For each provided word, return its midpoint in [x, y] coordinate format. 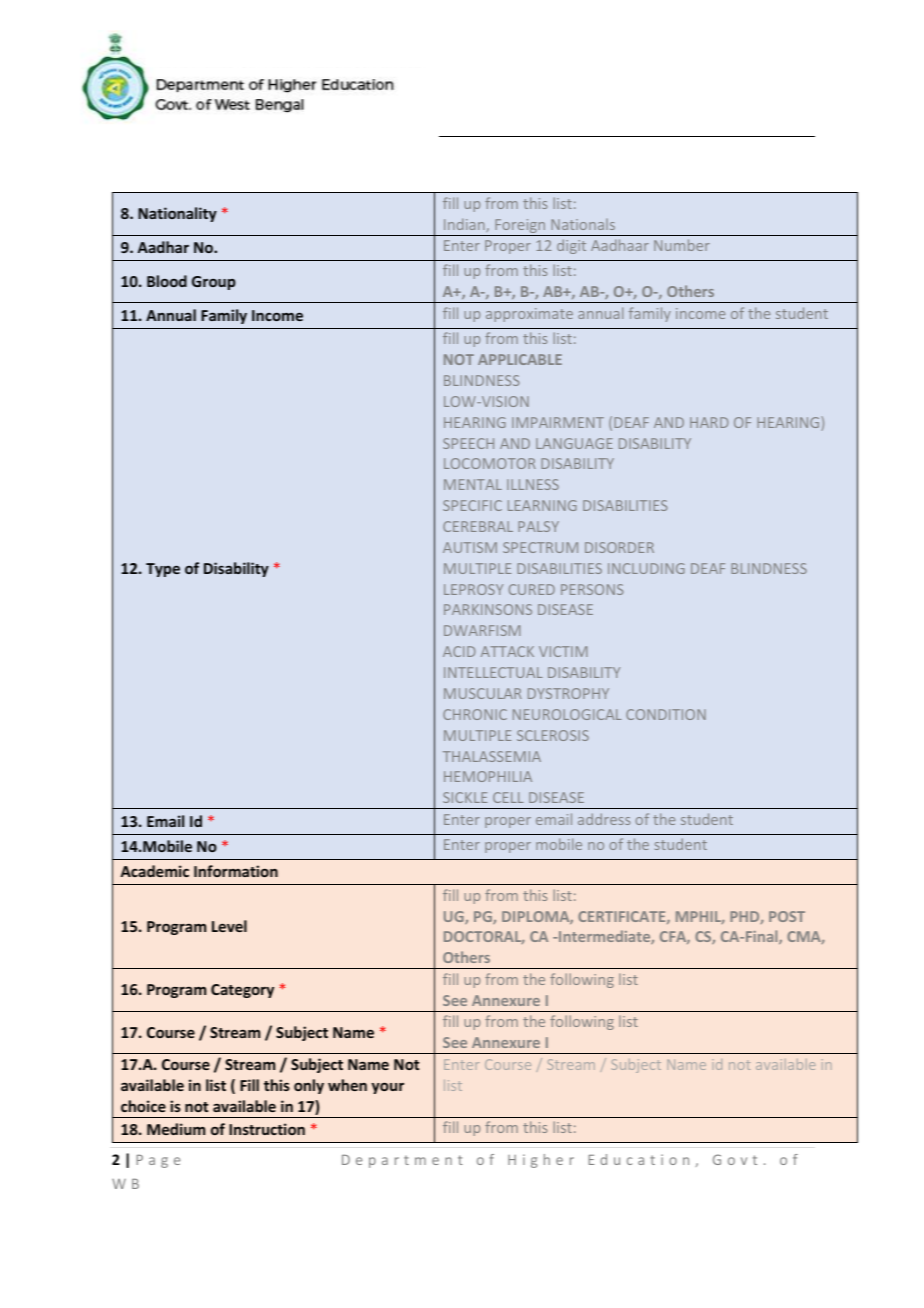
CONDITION [666, 714]
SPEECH [468, 443]
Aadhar [163, 247]
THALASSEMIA [492, 756]
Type [163, 570]
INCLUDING [646, 568]
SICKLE [465, 797]
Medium [176, 1129]
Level [229, 926]
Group [214, 283]
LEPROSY [473, 589]
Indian [465, 225]
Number [682, 245]
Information [236, 871]
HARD [709, 422]
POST [787, 916]
